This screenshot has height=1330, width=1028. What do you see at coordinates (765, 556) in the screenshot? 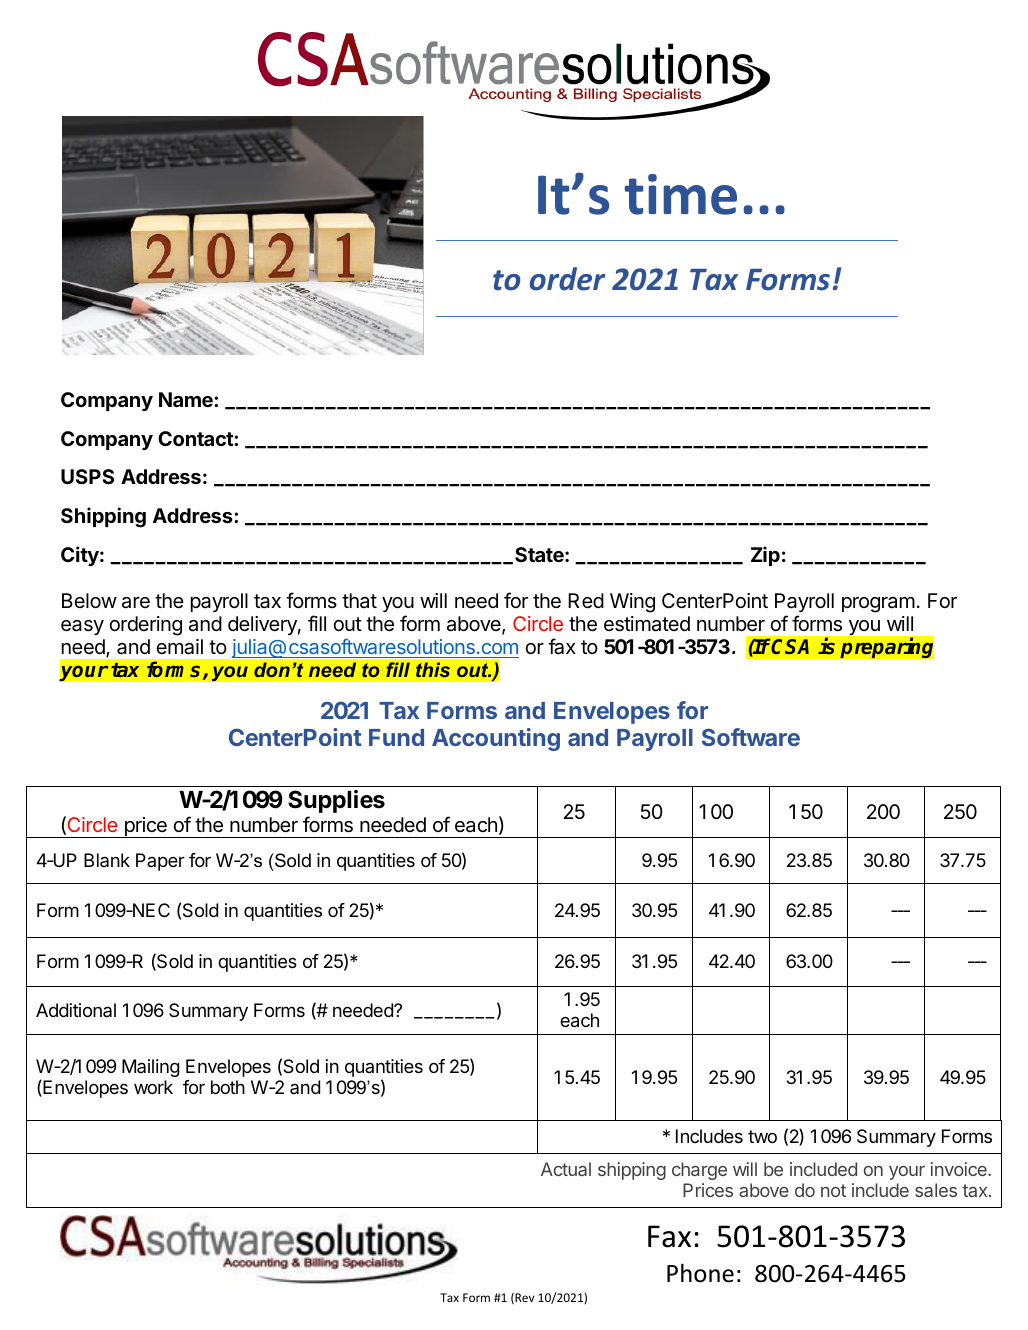
I see `Zip` at bounding box center [765, 556].
